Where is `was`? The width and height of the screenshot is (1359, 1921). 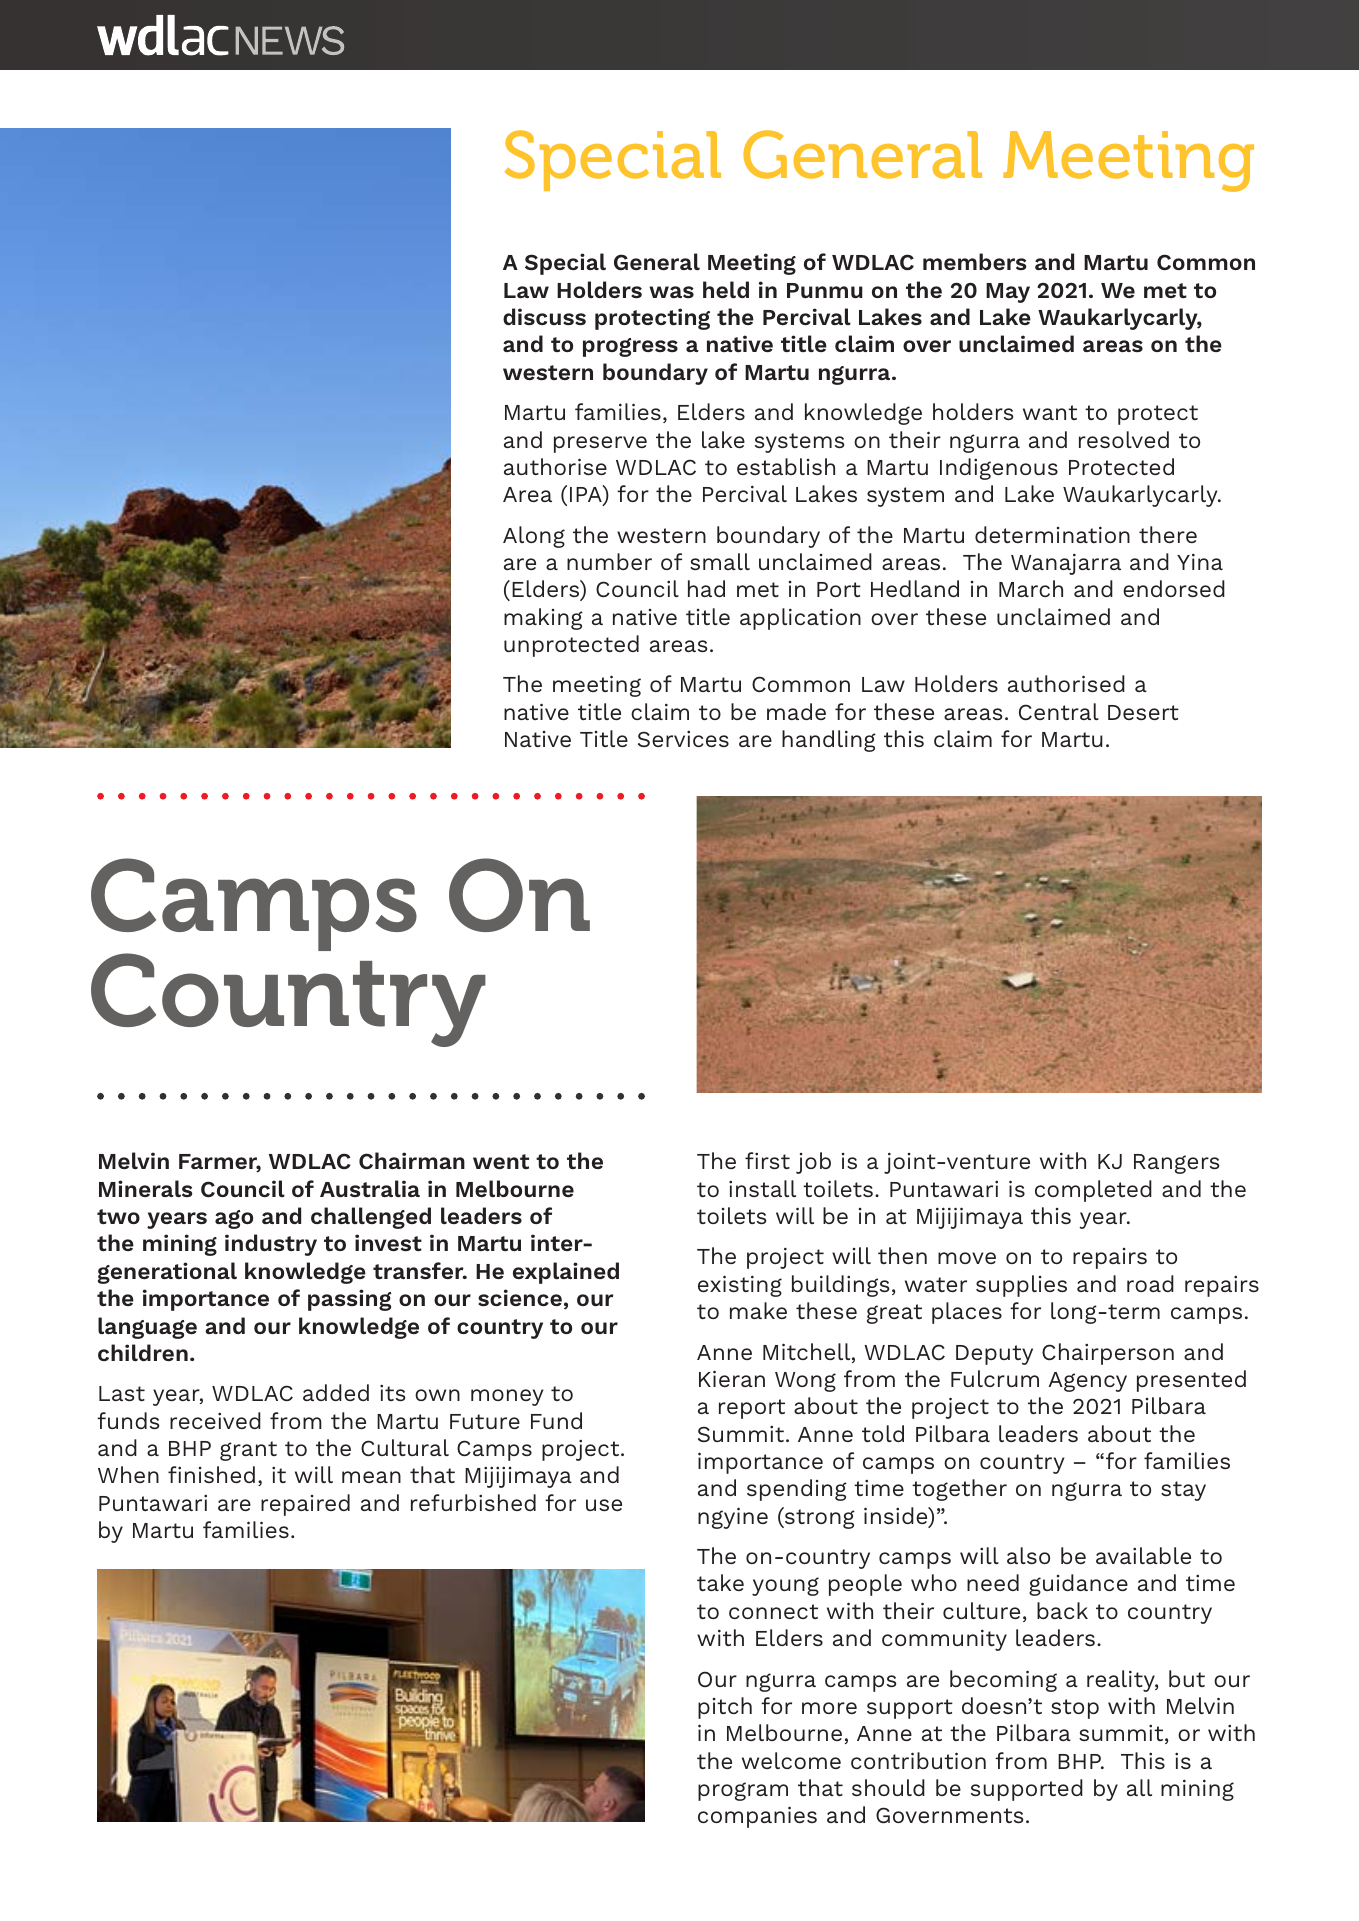
was is located at coordinates (671, 292).
